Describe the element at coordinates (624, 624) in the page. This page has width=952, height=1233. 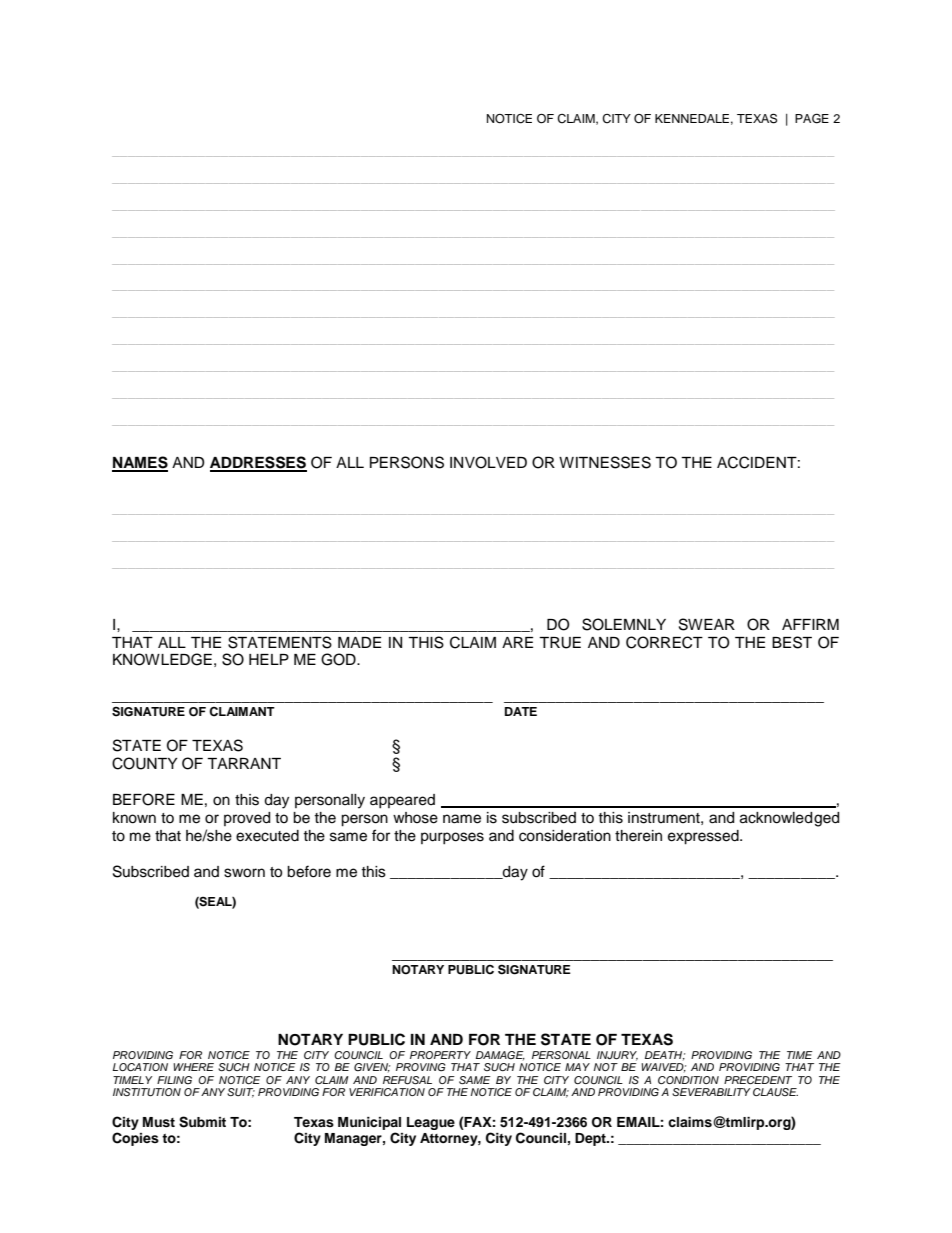
I see `SOLEMNLY` at that location.
